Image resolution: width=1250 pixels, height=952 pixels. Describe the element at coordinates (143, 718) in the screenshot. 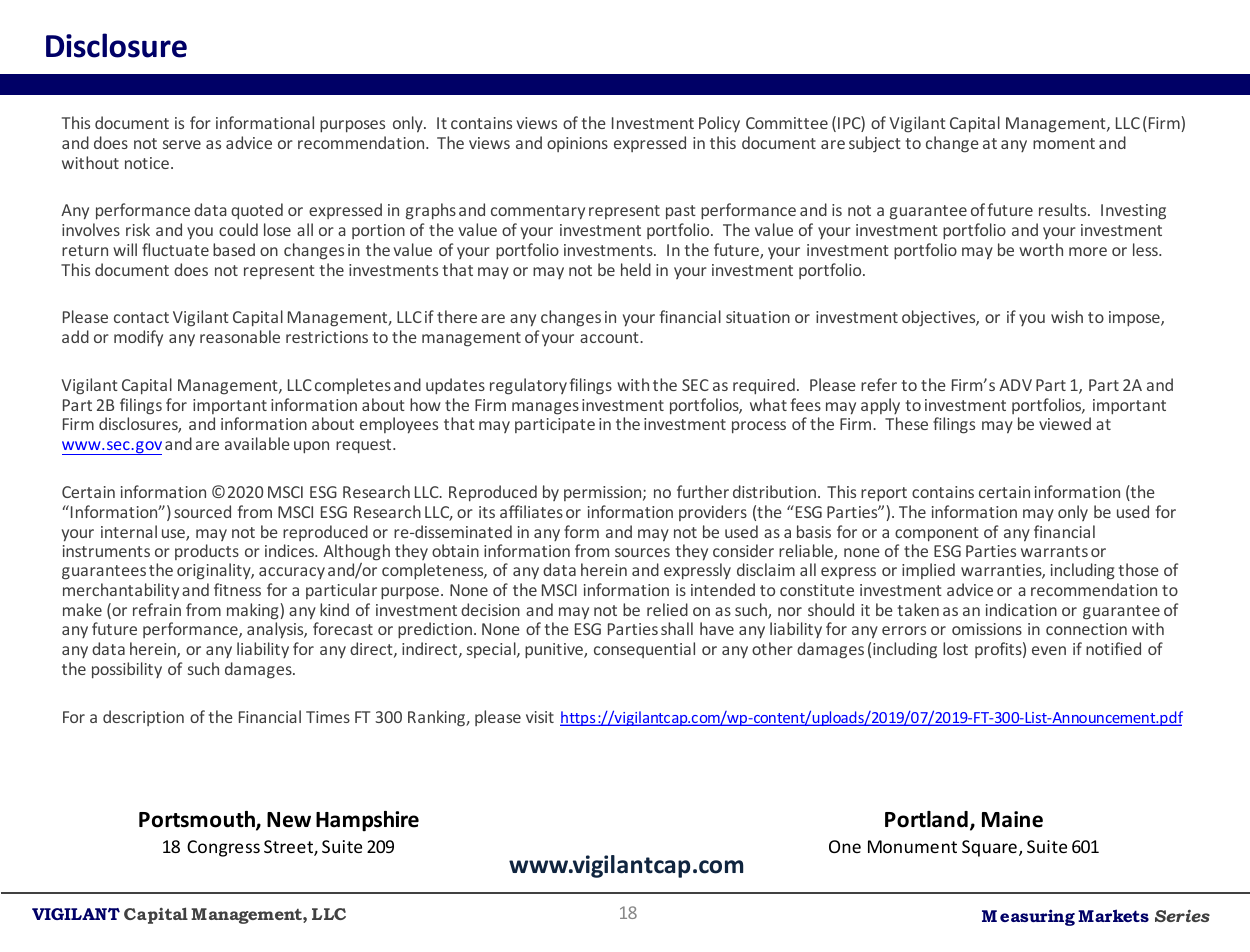

I see `description` at that location.
